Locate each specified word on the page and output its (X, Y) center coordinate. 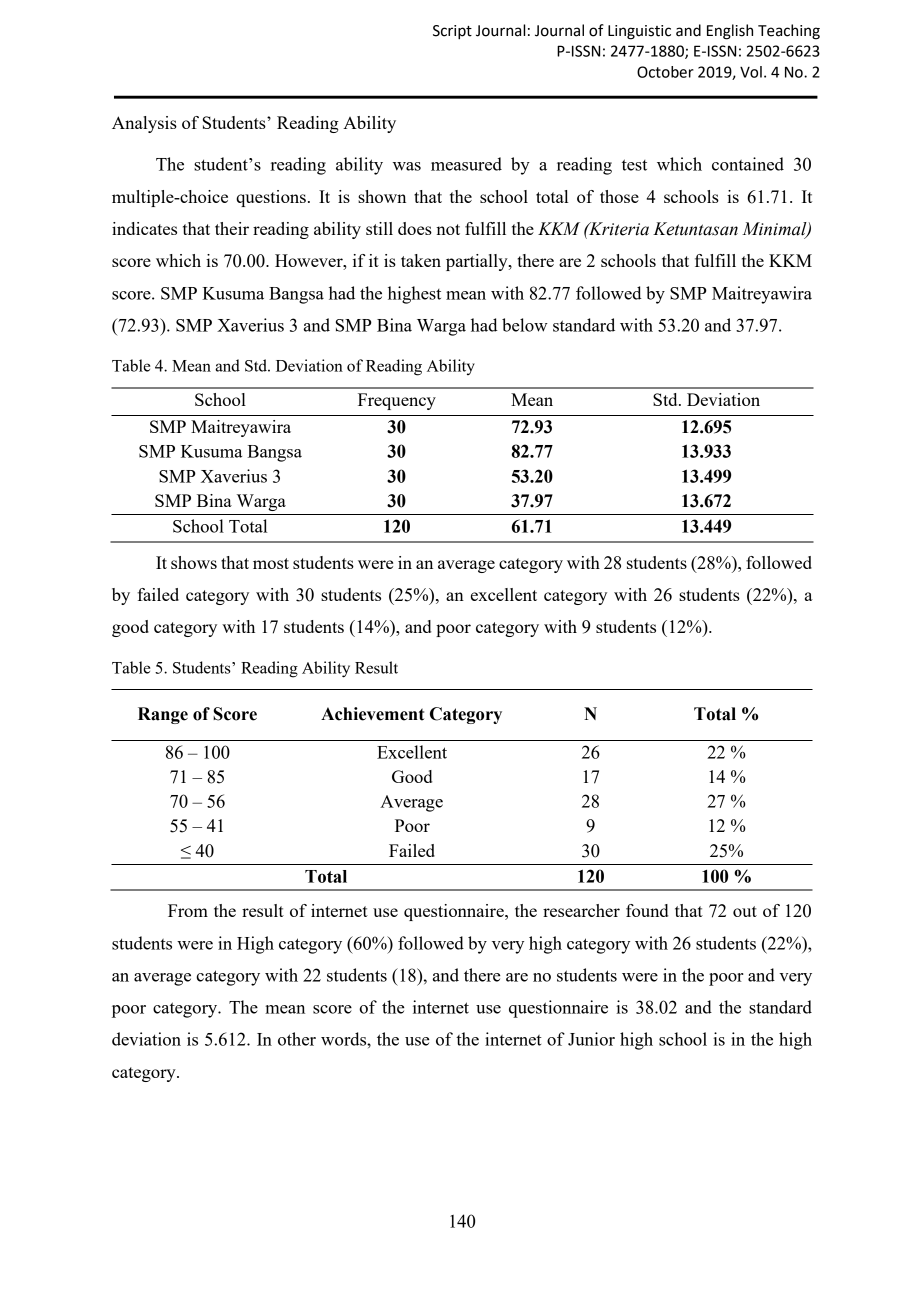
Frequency (397, 401)
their (232, 228)
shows (194, 562)
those (619, 196)
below (525, 325)
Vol (751, 72)
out (745, 911)
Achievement (372, 714)
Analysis (144, 124)
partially (478, 262)
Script (452, 32)
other (297, 1039)
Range (163, 715)
